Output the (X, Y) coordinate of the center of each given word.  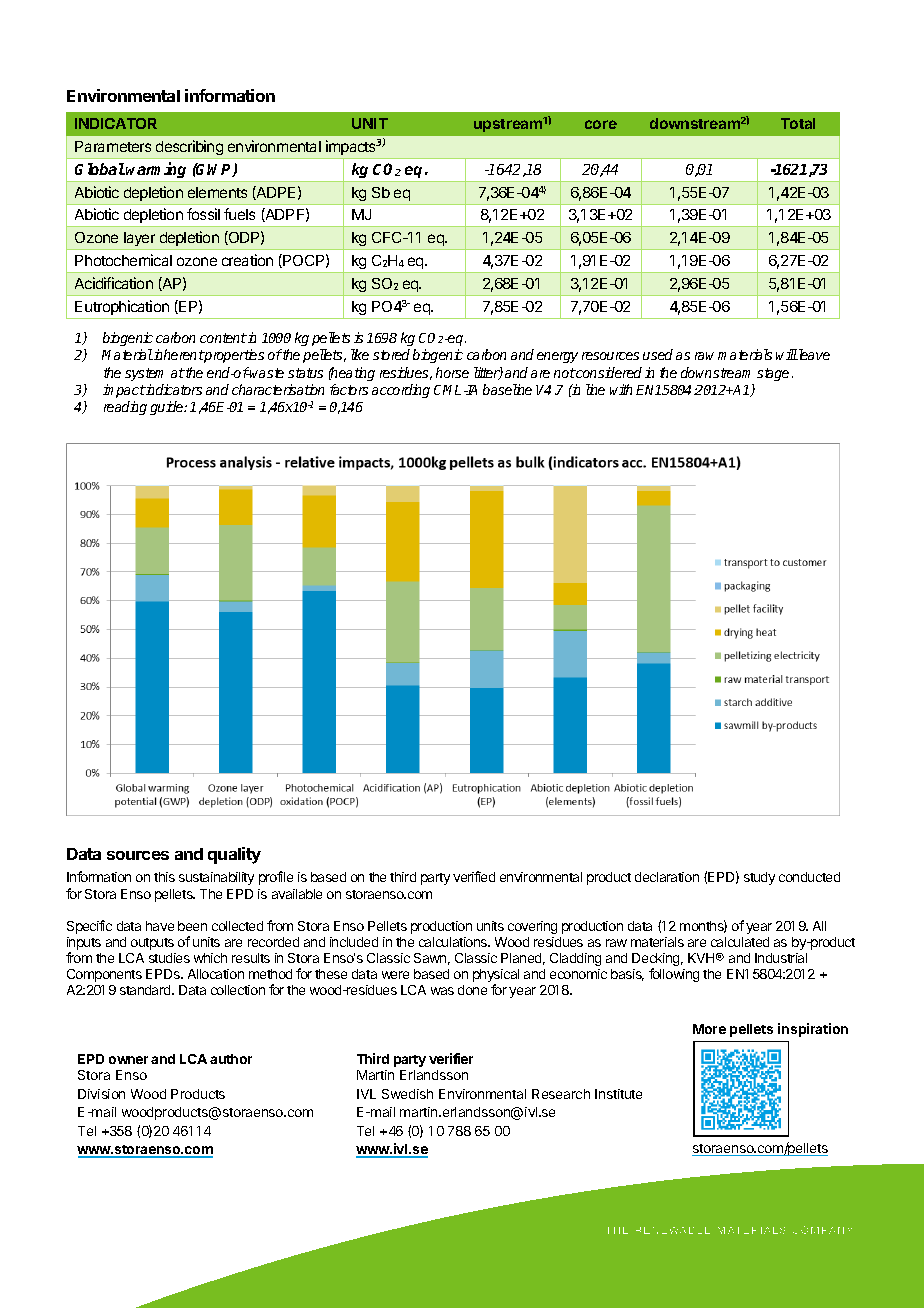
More (709, 1029)
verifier (451, 1058)
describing (189, 147)
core (601, 124)
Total (798, 123)
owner (128, 1060)
